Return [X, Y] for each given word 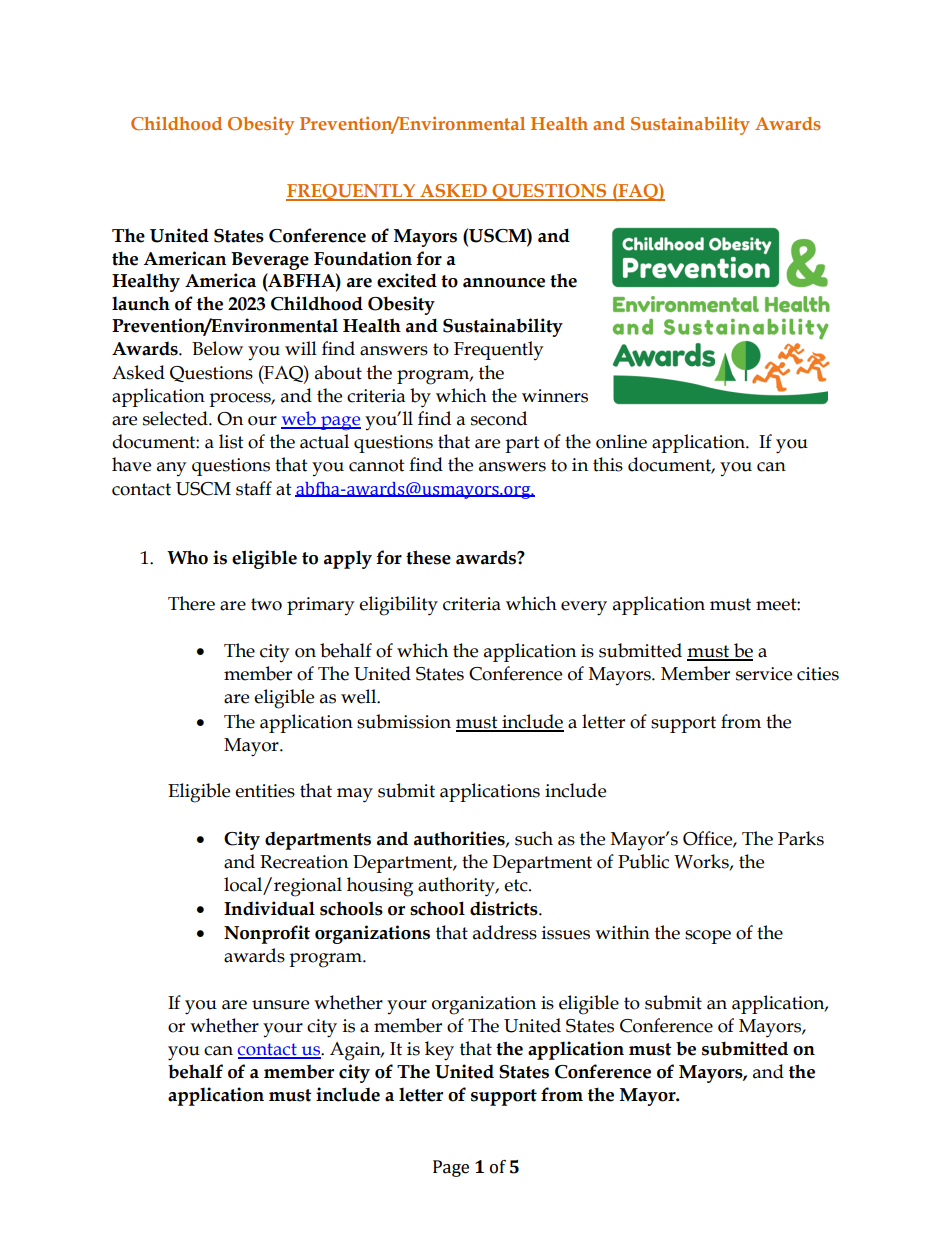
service [764, 674]
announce [504, 283]
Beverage [270, 261]
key [439, 1051]
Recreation [304, 862]
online [621, 441]
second [499, 418]
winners [555, 396]
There [191, 603]
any [171, 469]
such [534, 838]
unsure [280, 1005]
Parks [801, 838]
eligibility [398, 606]
